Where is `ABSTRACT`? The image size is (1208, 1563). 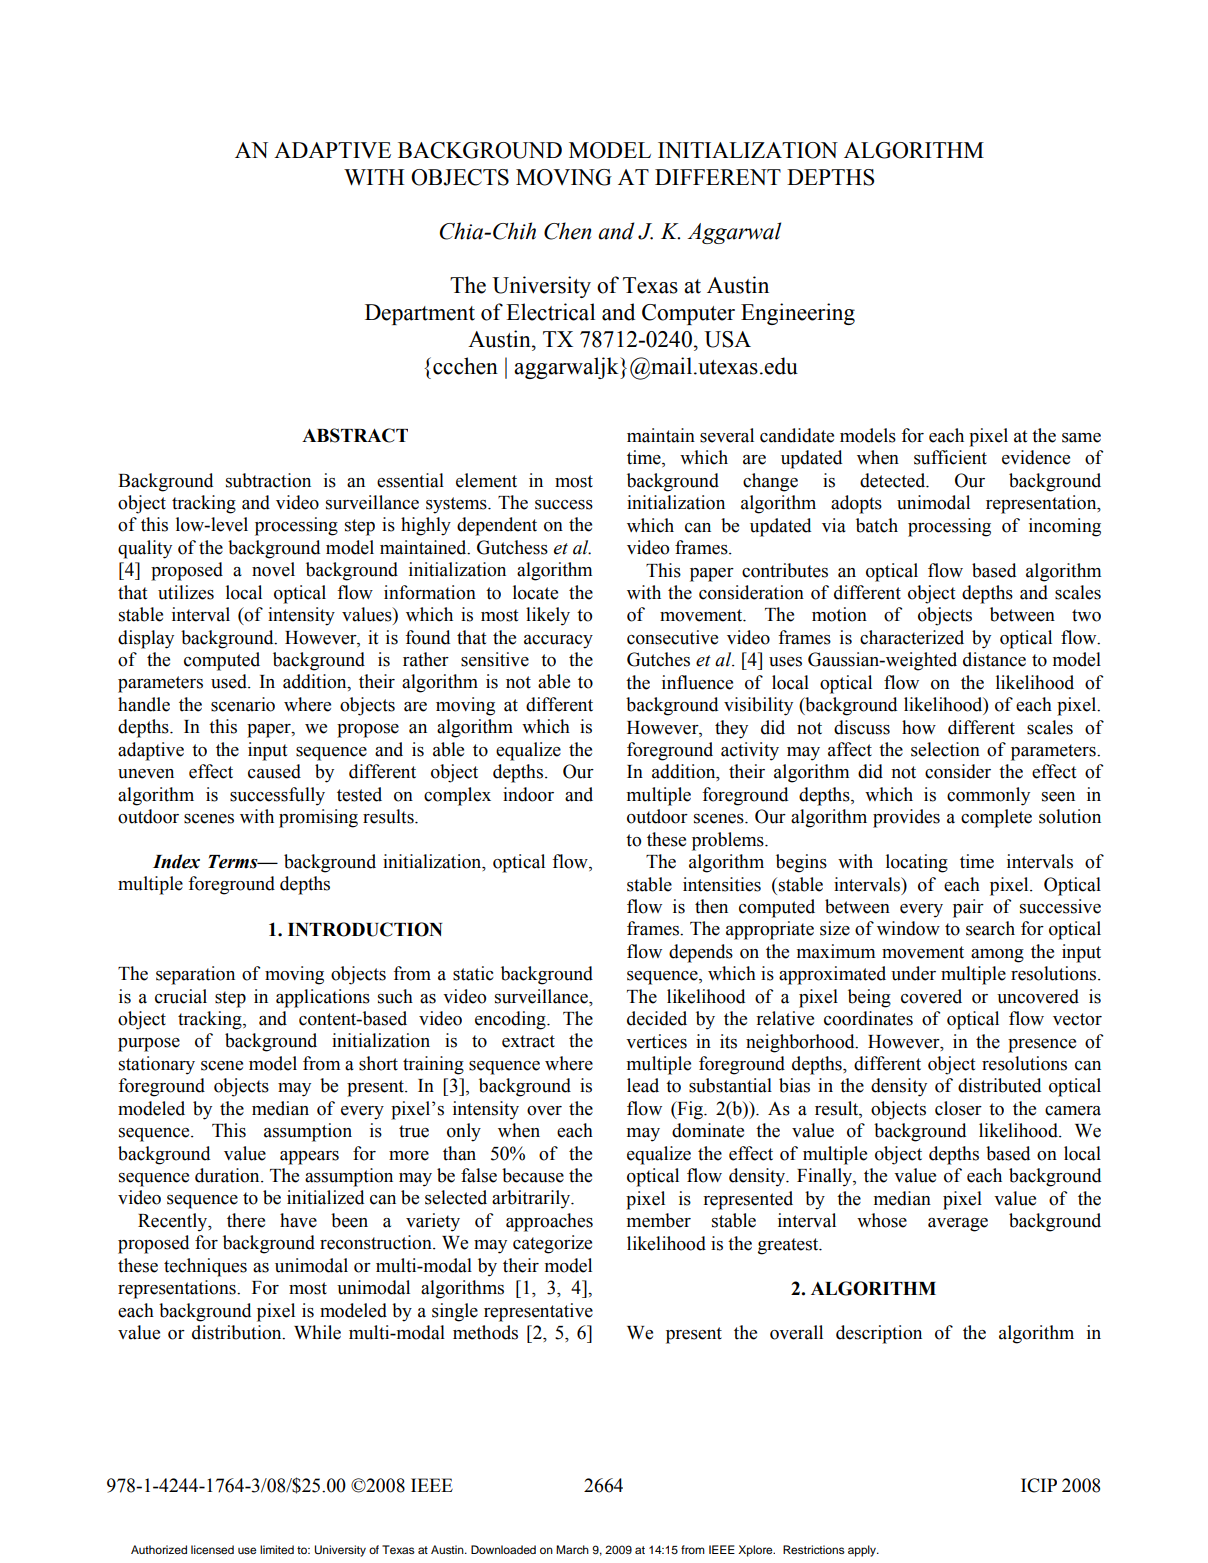 ABSTRACT is located at coordinates (355, 435).
